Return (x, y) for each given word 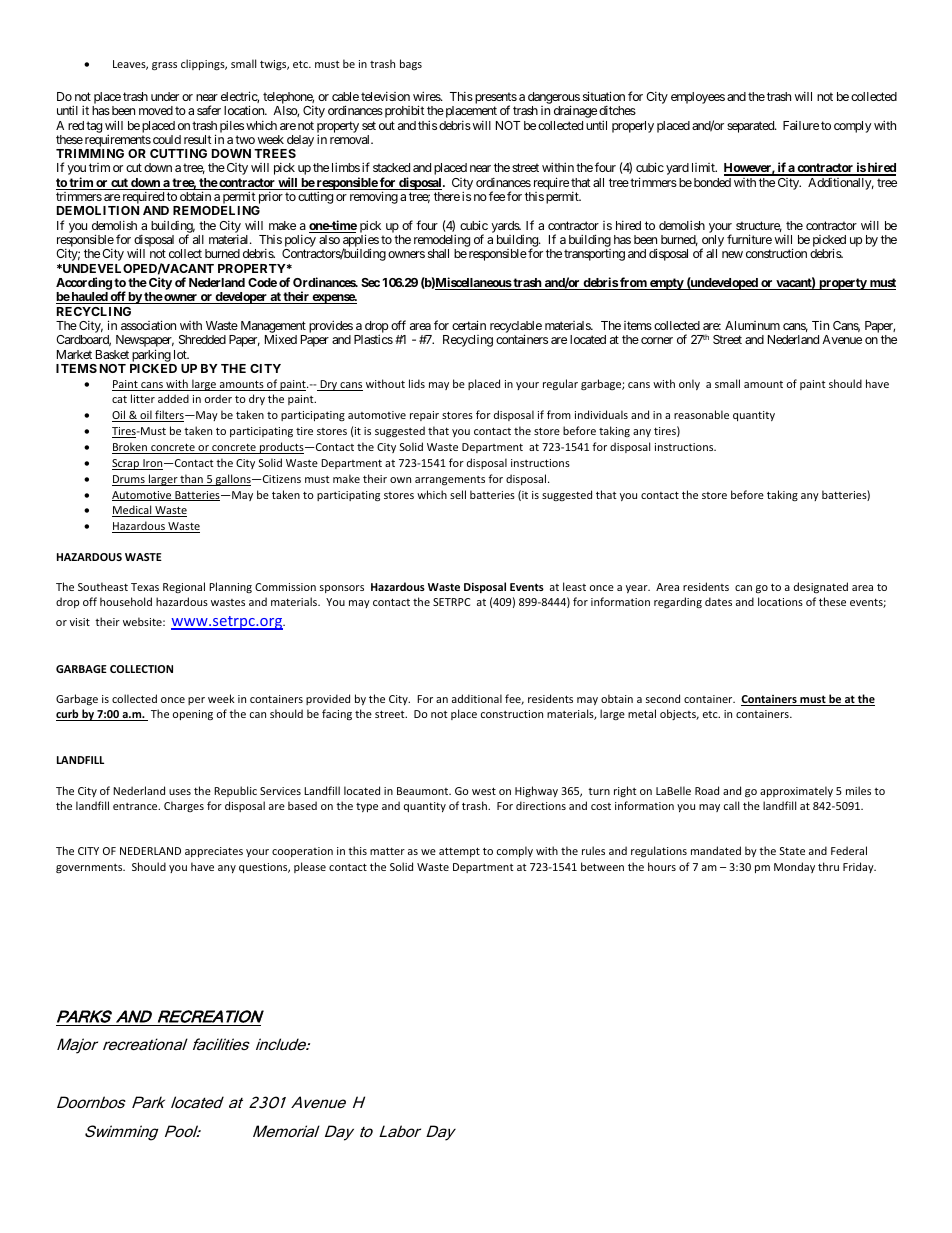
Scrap (127, 464)
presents (494, 99)
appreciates (214, 852)
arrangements (450, 481)
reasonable (701, 414)
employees (698, 98)
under (165, 96)
